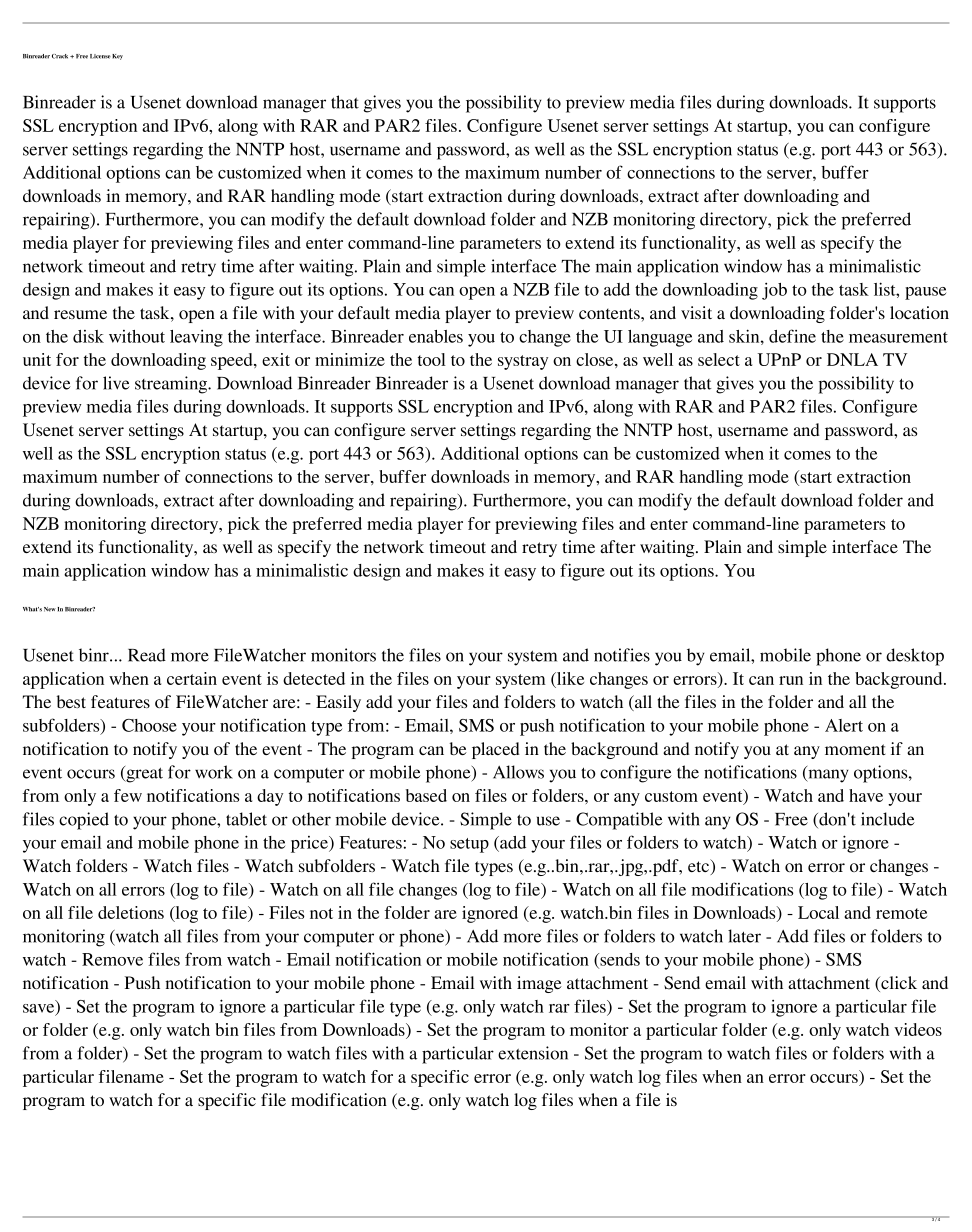 Image resolution: width=972 pixels, height=1232 pixels. Describe the element at coordinates (117, 57) in the document. I see `Key` at that location.
